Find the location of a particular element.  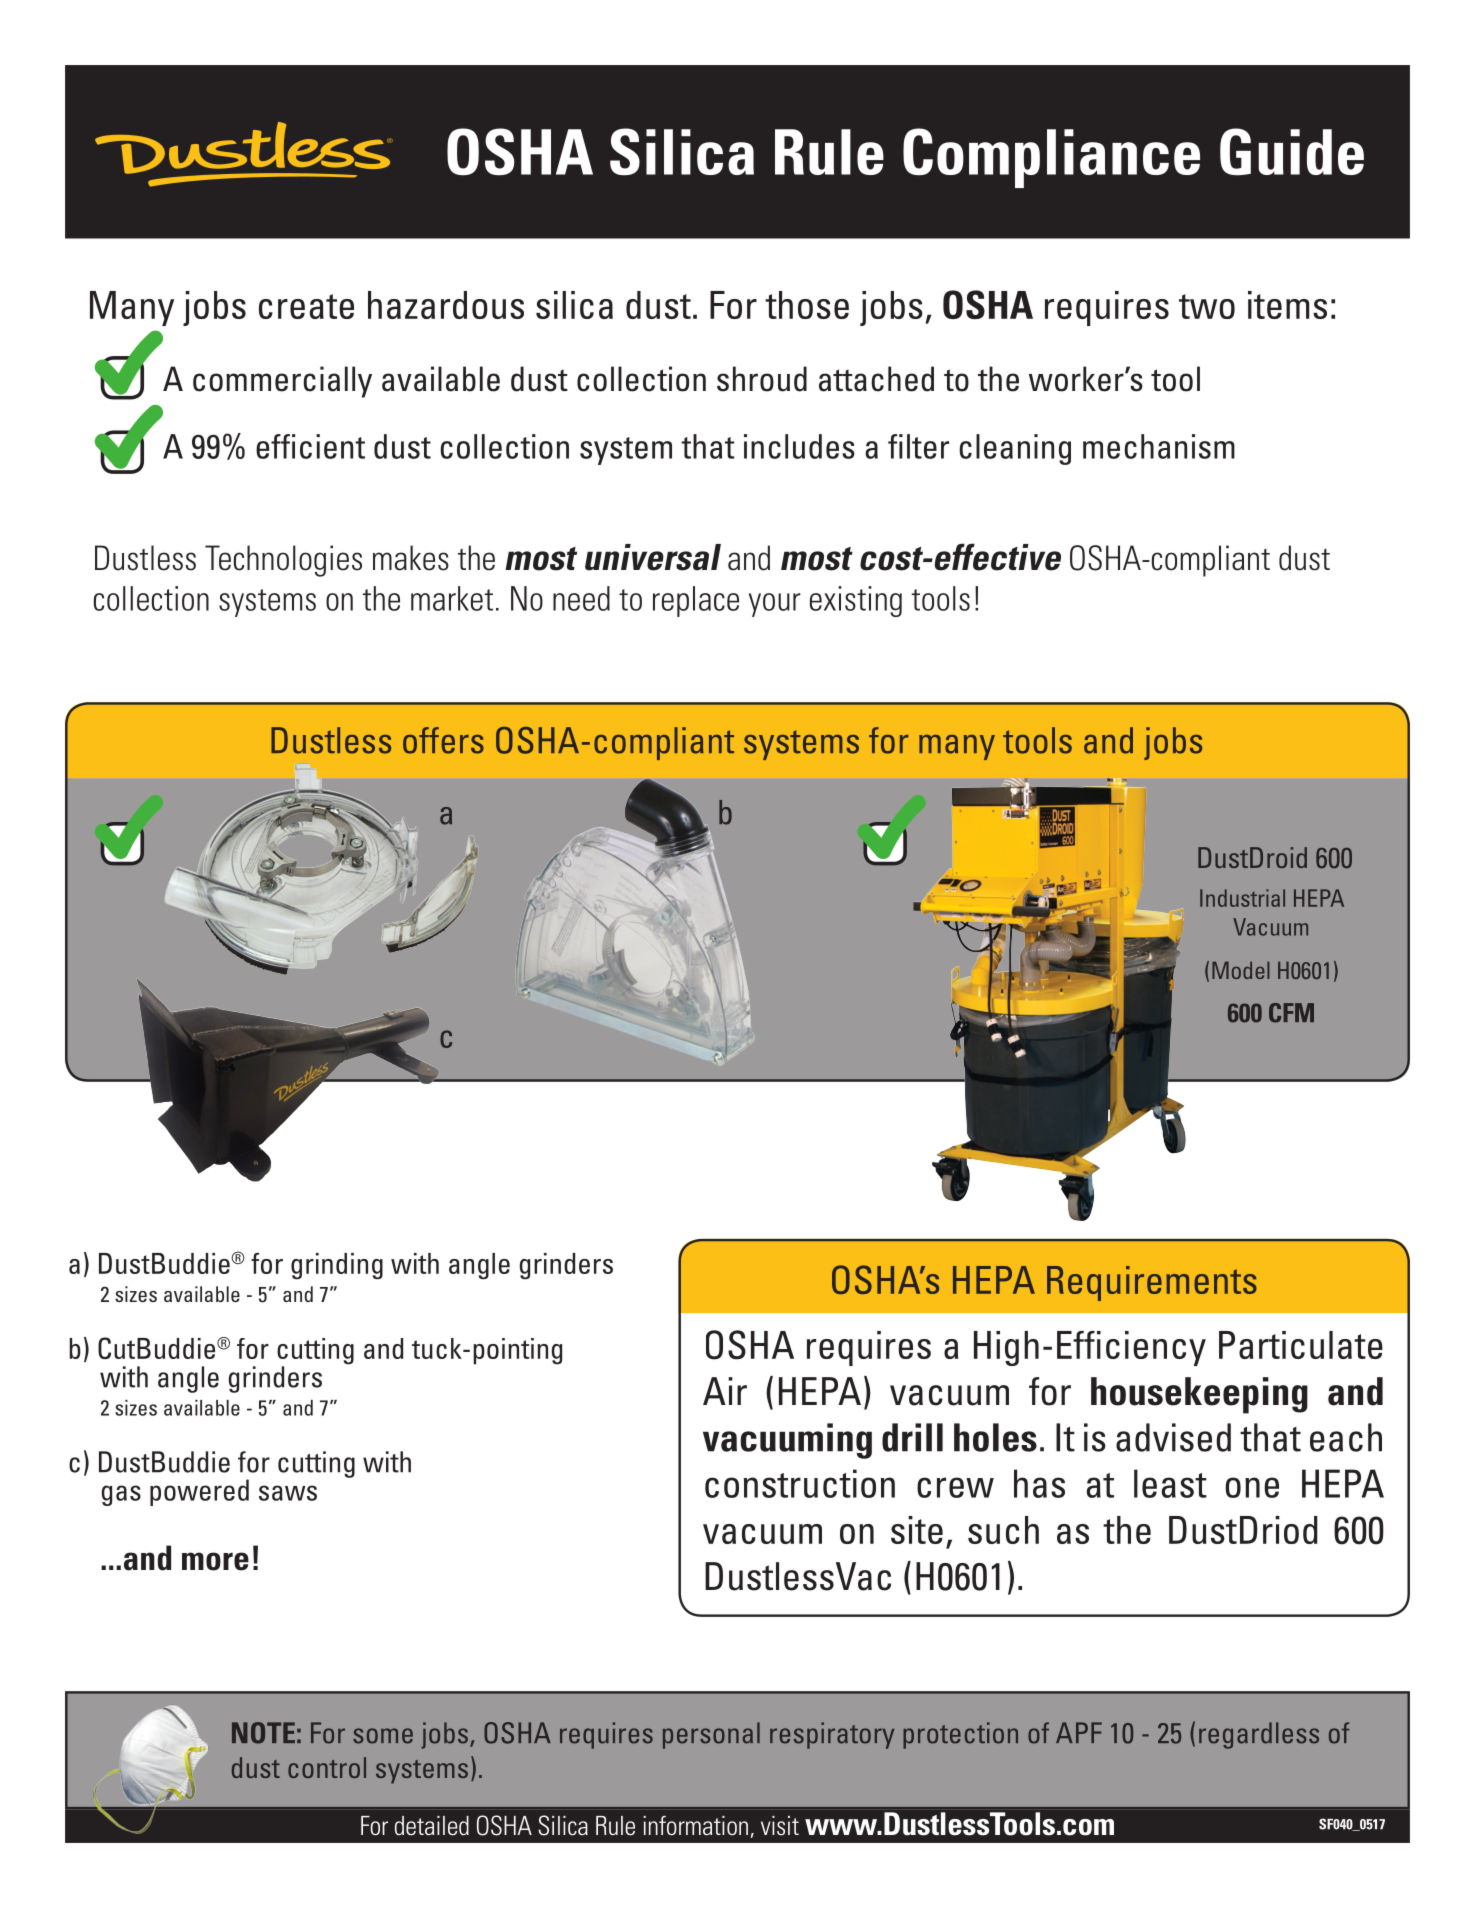

Model is located at coordinates (1241, 970).
